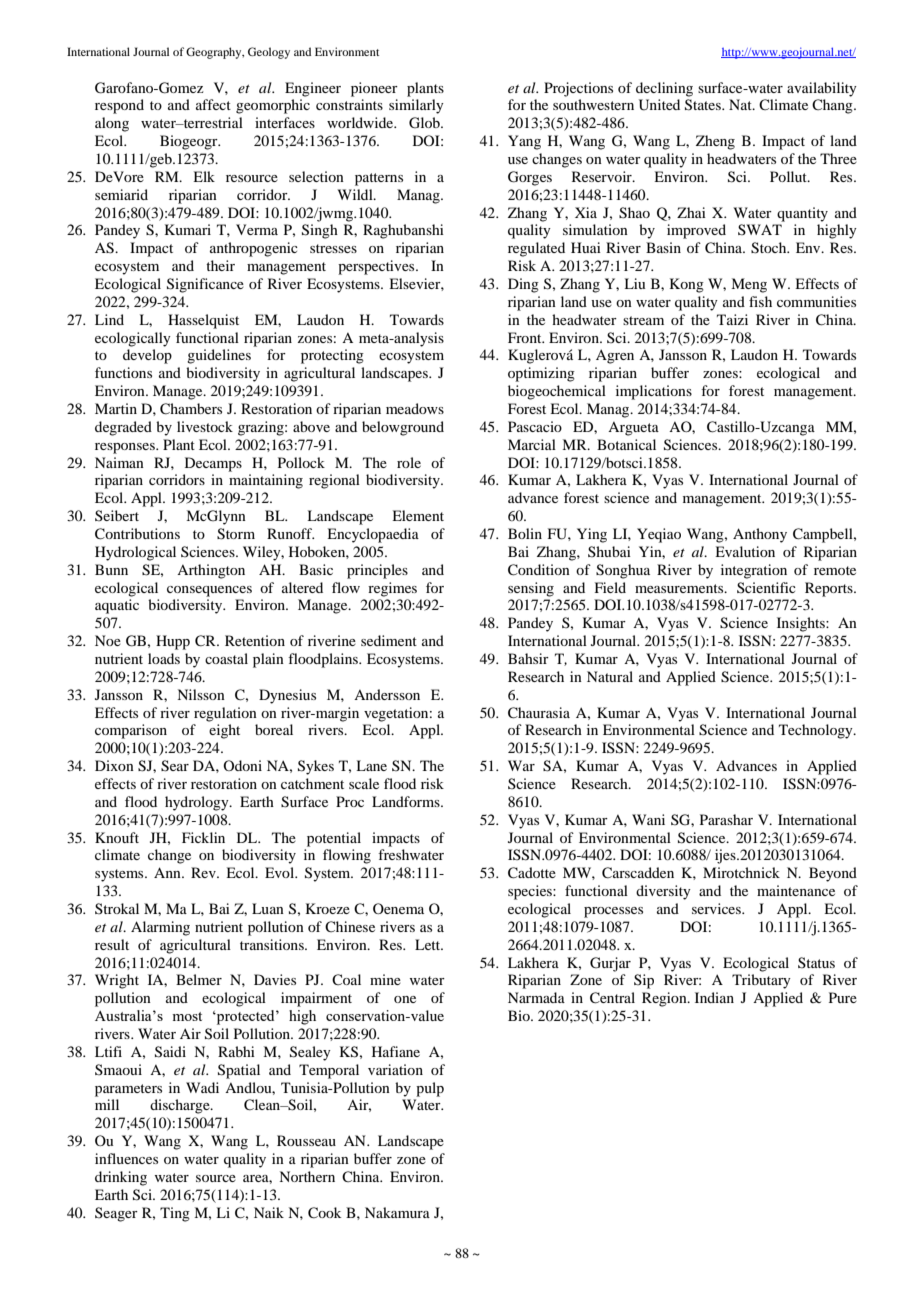 This screenshot has width=924, height=1307. Describe the element at coordinates (416, 106) in the screenshot. I see `similarly` at that location.
